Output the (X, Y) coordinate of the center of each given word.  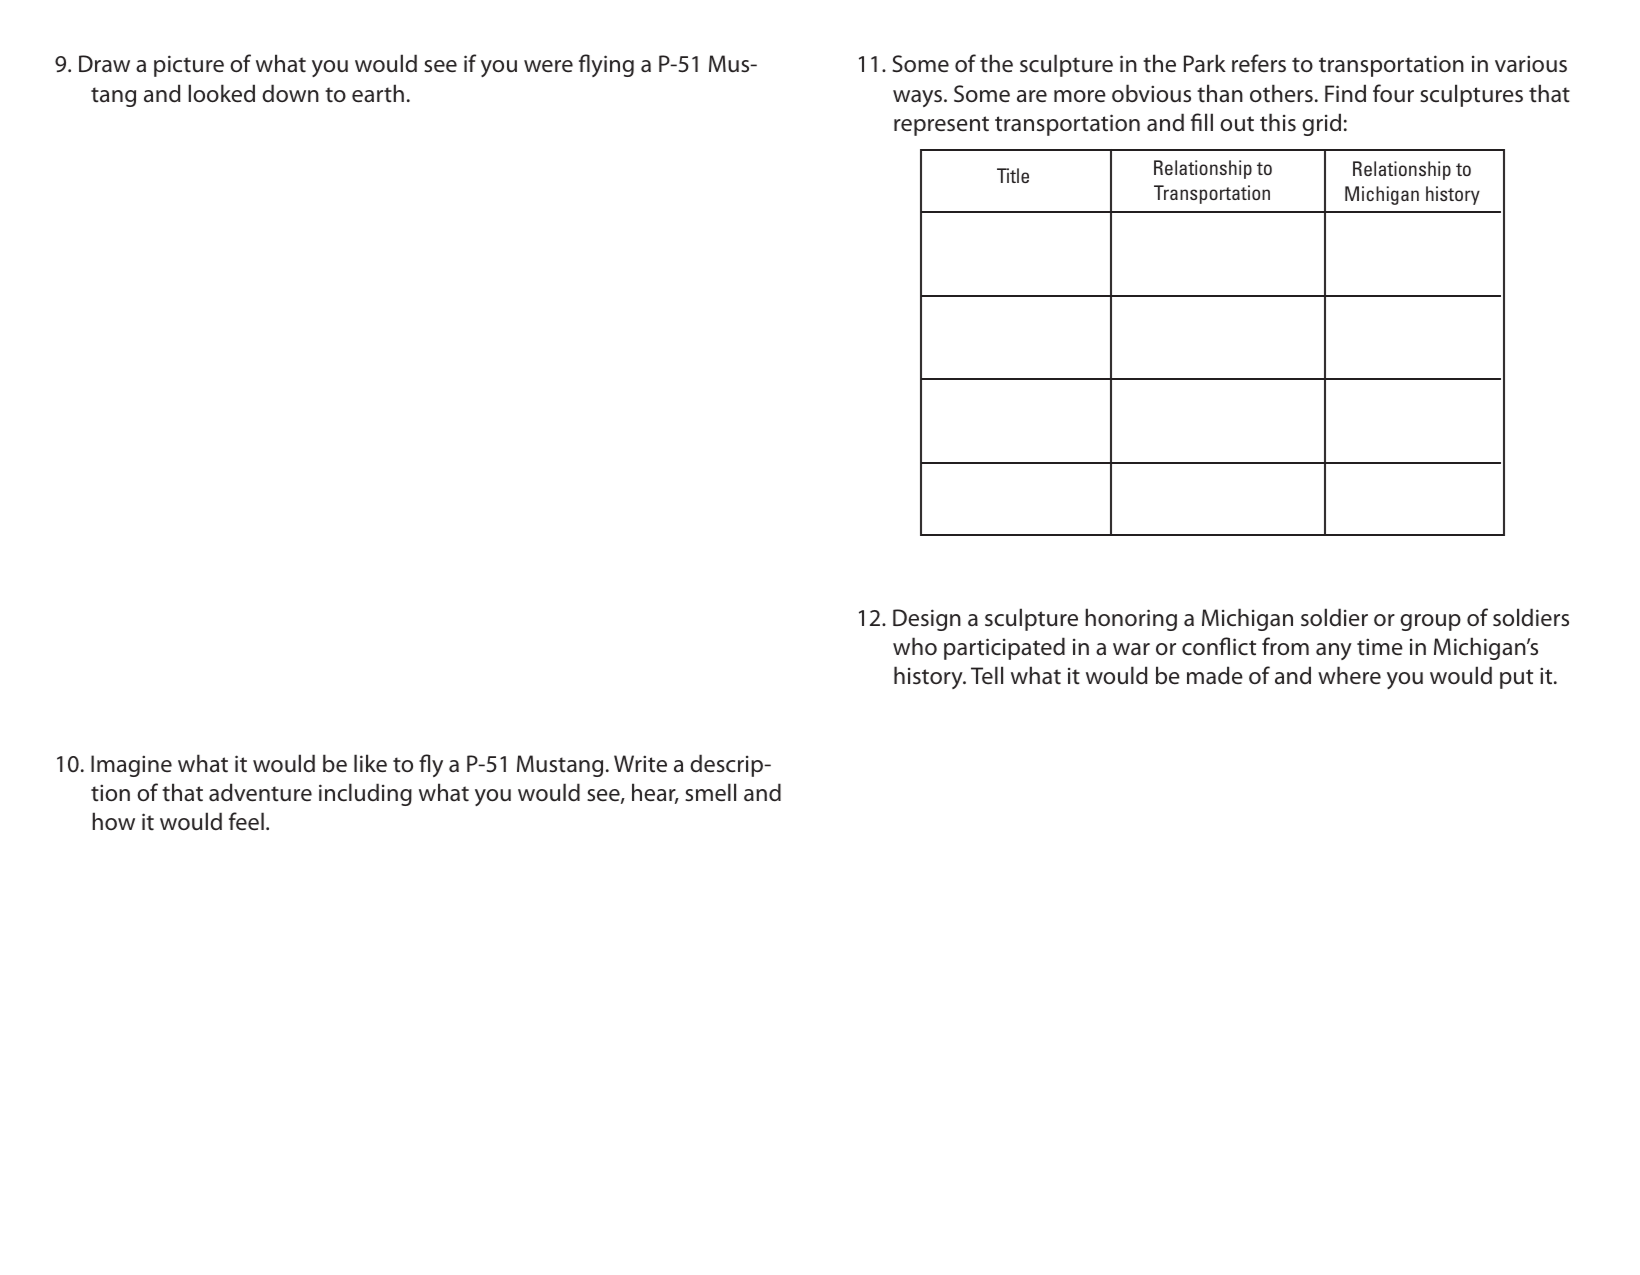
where (1349, 675)
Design (927, 620)
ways (919, 98)
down (290, 93)
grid (1321, 124)
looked (221, 93)
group (1430, 622)
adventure (260, 792)
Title (1013, 175)
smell (710, 792)
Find (1345, 93)
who (915, 646)
